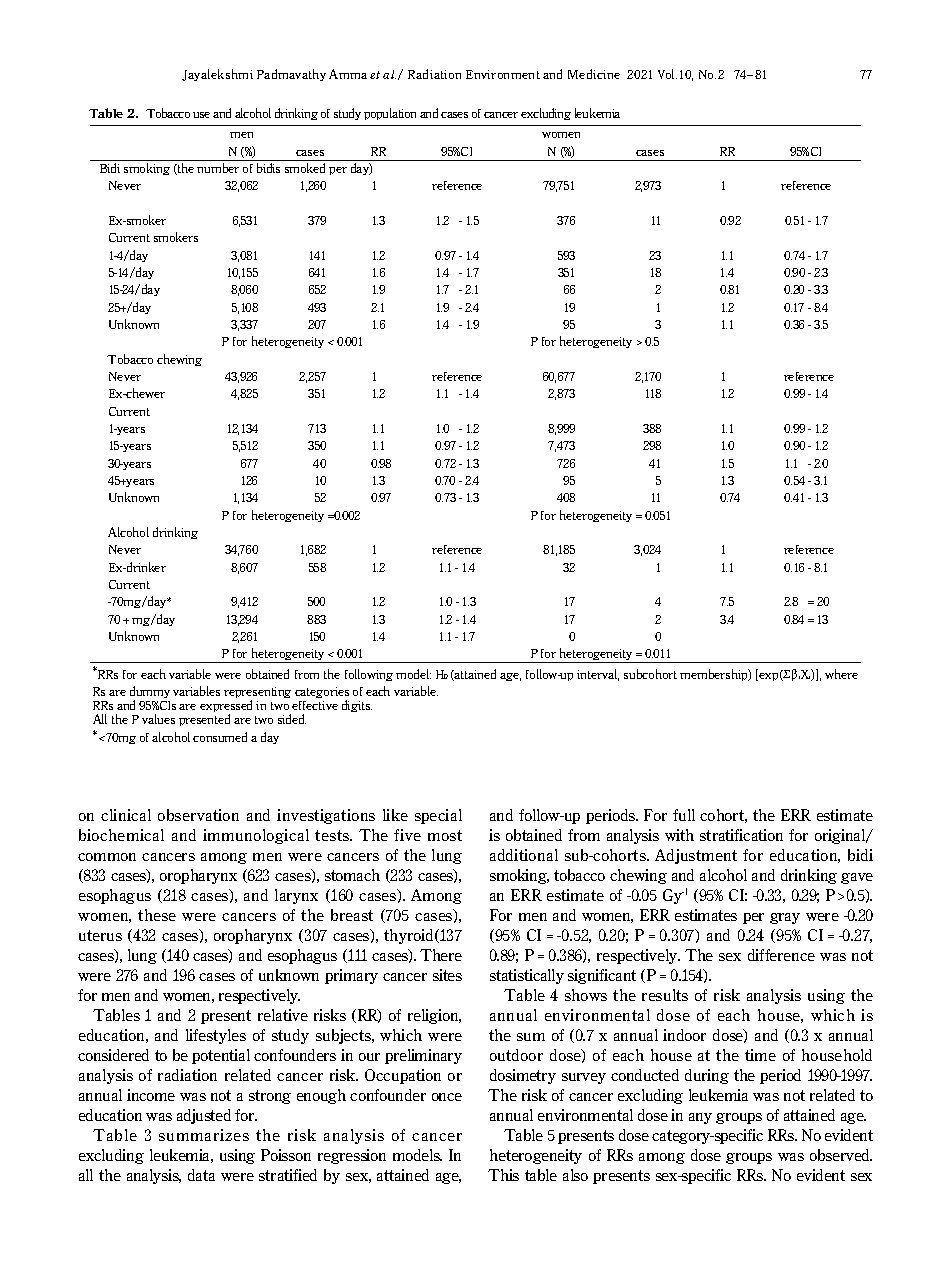  I want to click on dummy, so click(150, 693).
